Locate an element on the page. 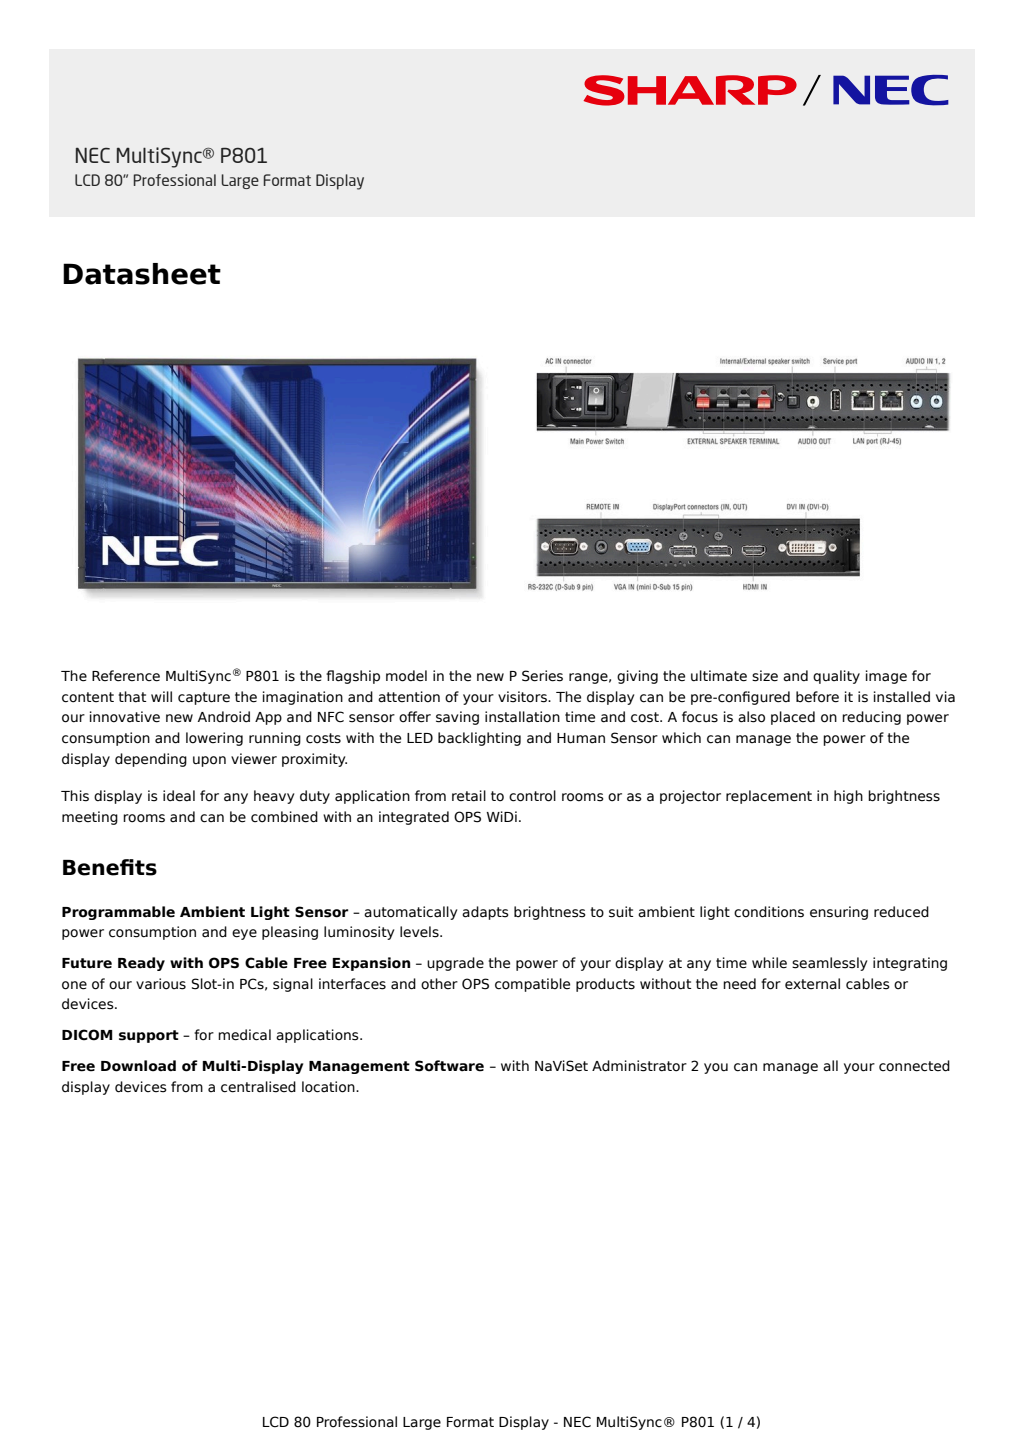 The image size is (1023, 1447). visitors is located at coordinates (523, 697).
